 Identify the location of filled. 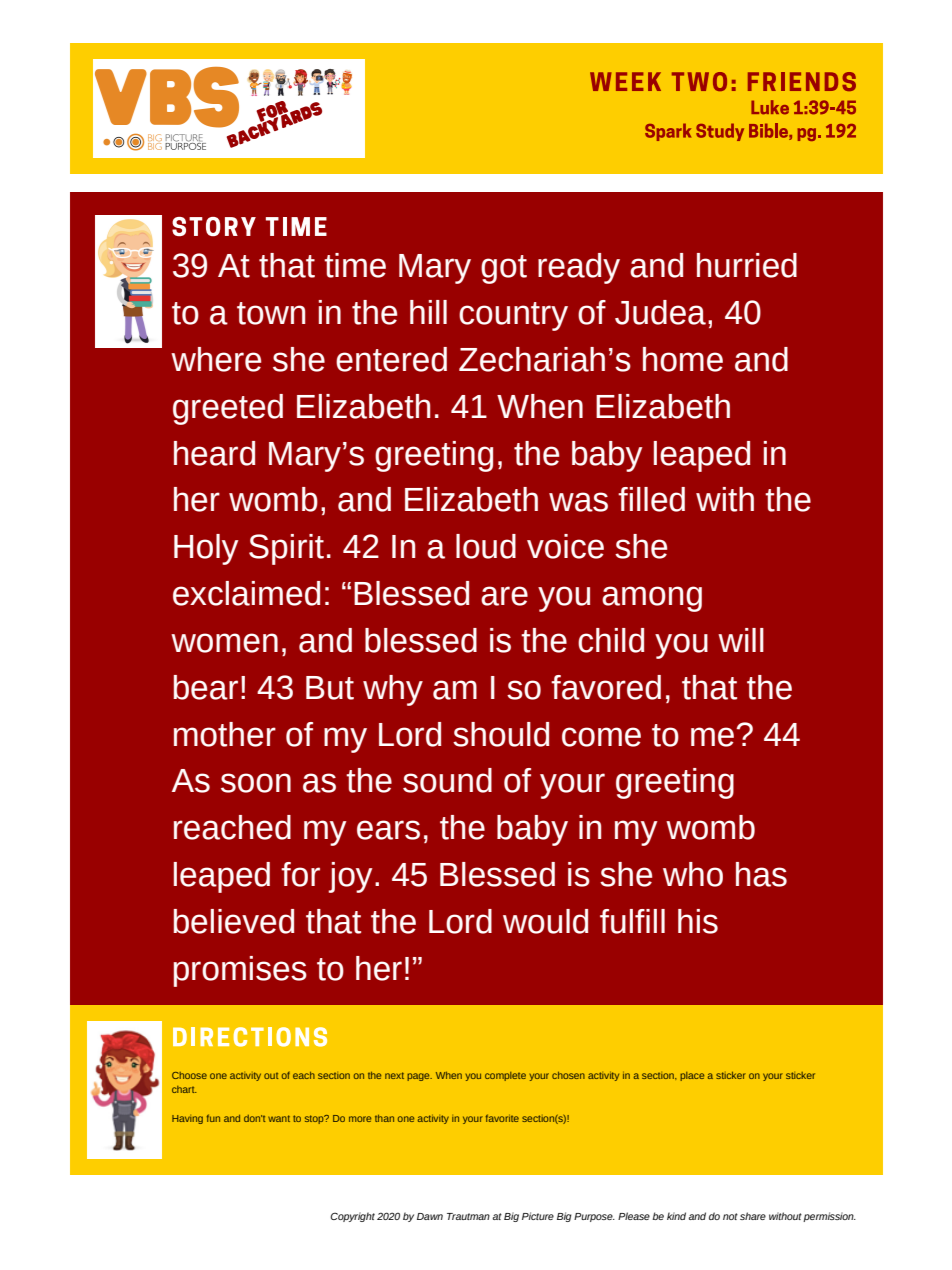
(651, 499).
